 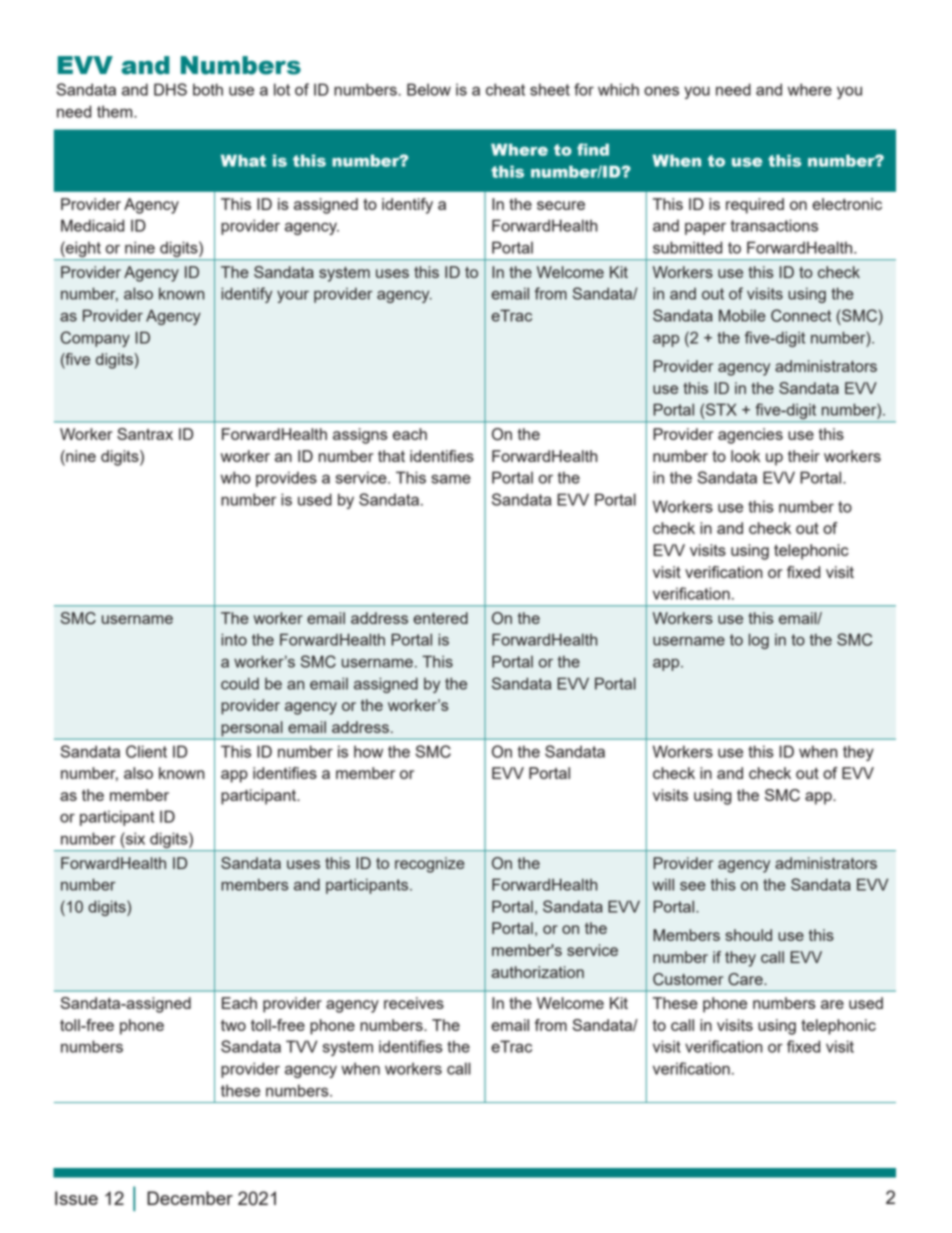 What do you see at coordinates (746, 979) in the image?
I see `Care` at bounding box center [746, 979].
